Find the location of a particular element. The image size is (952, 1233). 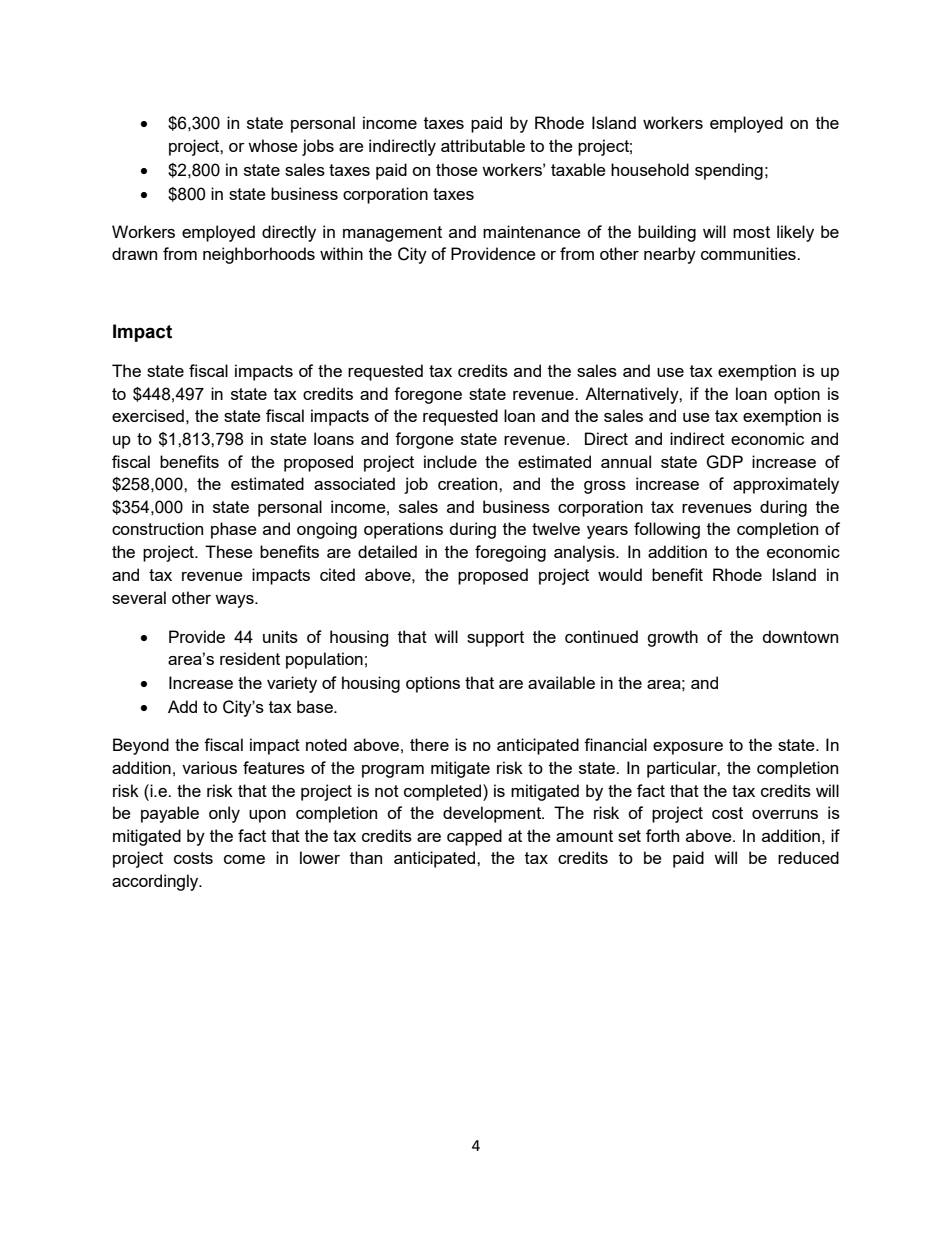

ways is located at coordinates (235, 601).
